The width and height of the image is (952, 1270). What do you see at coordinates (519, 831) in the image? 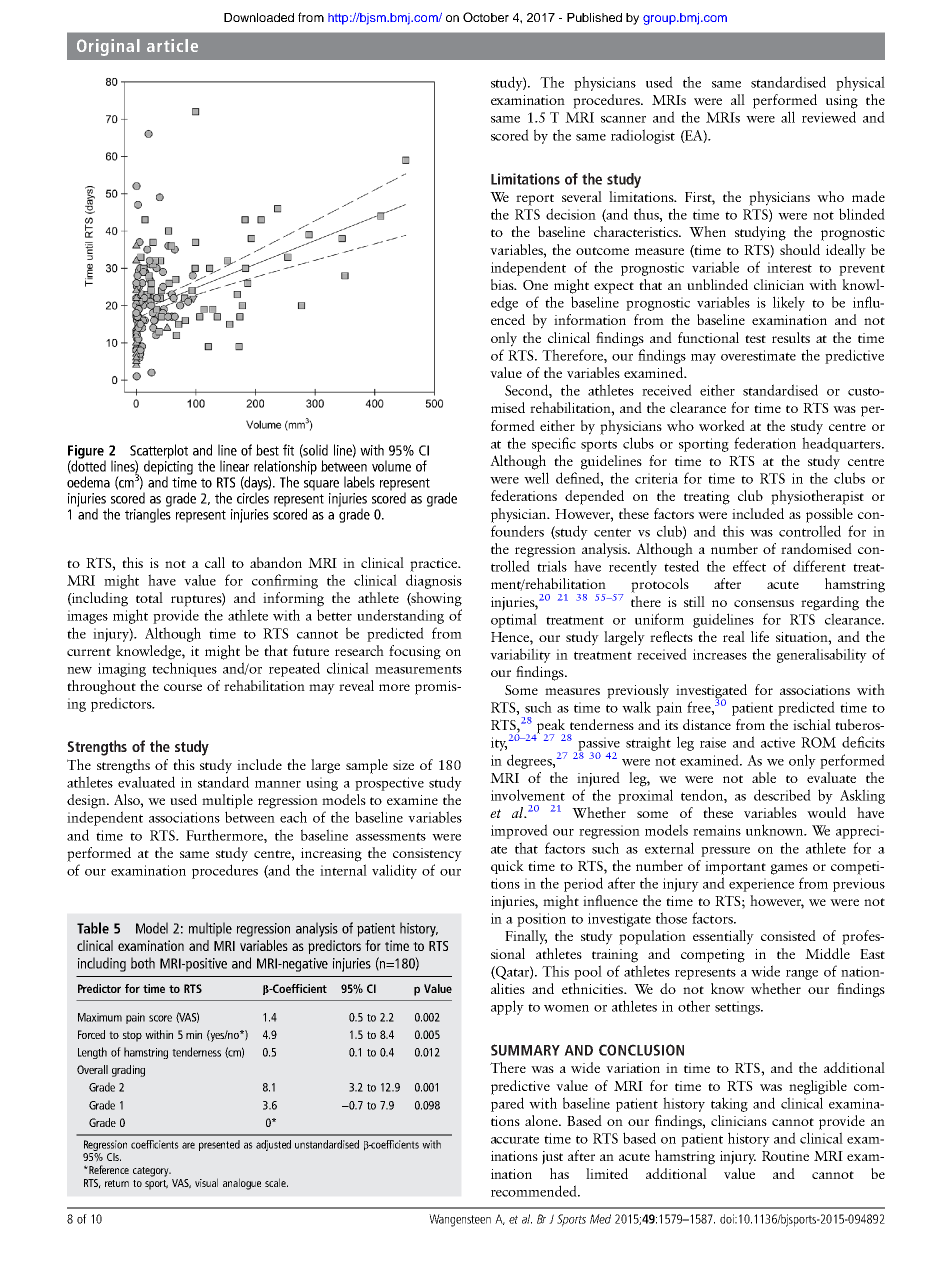
I see `improved` at bounding box center [519, 831].
